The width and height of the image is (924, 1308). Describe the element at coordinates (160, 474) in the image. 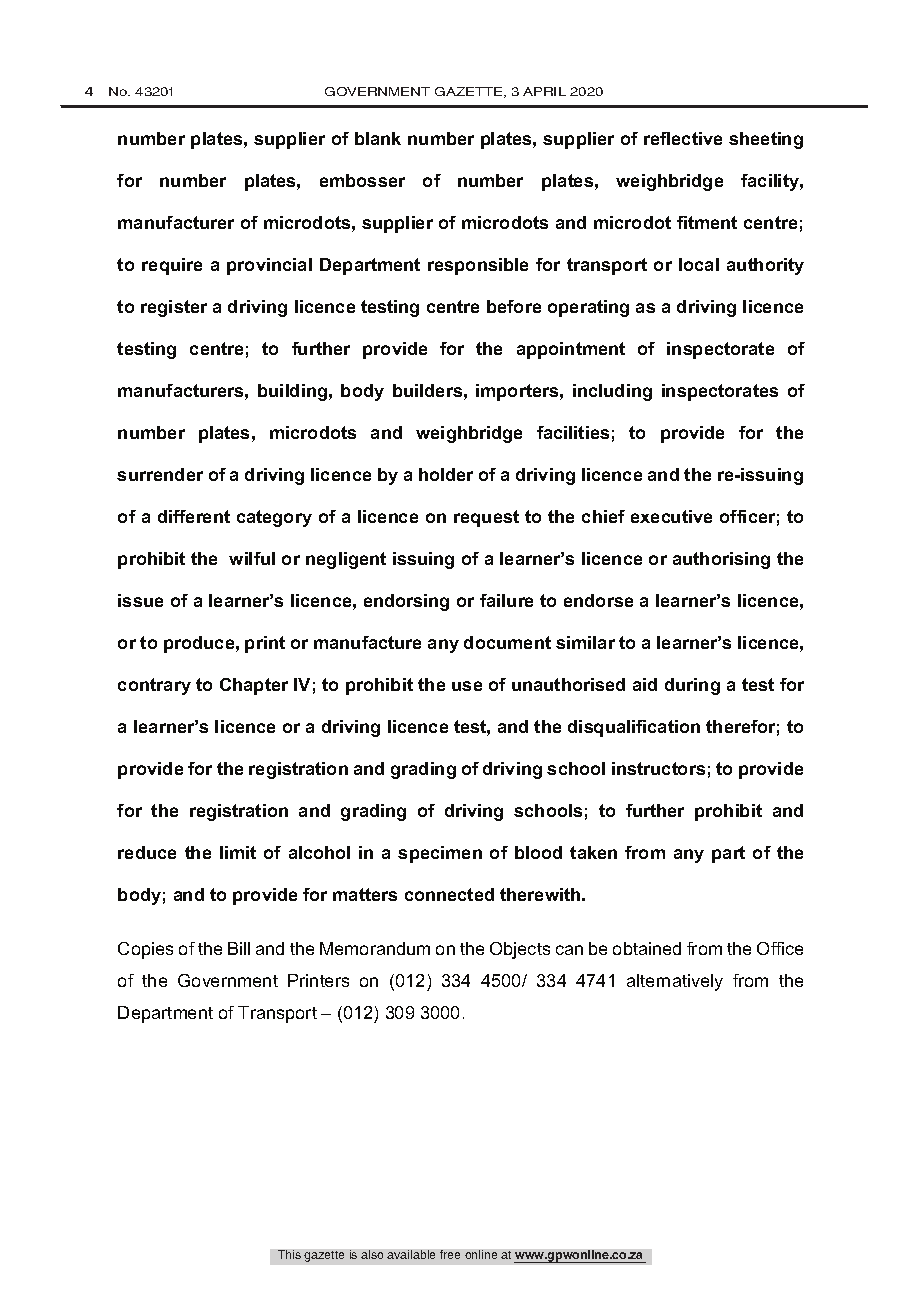

I see `surrender` at that location.
